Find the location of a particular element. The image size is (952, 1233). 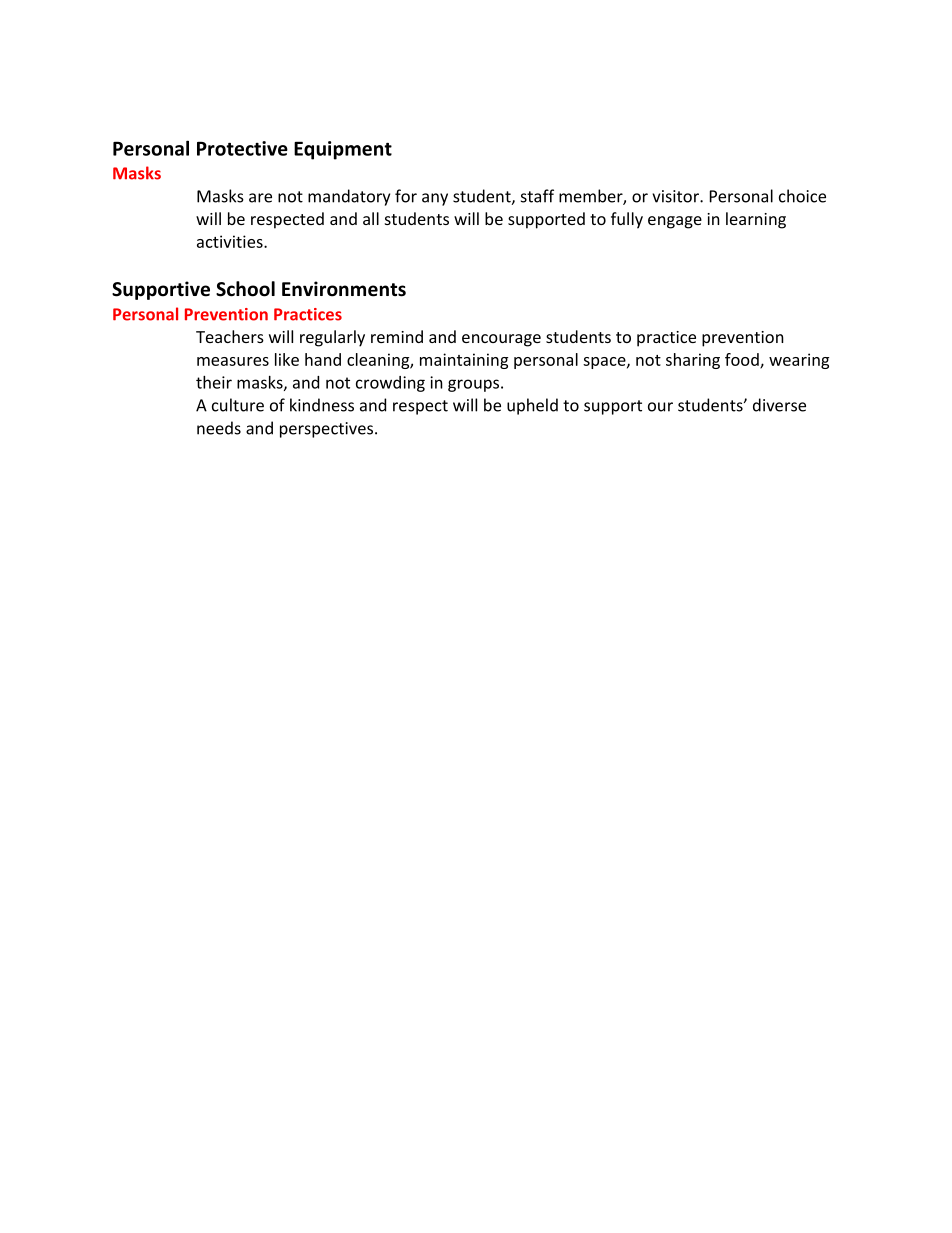

staff is located at coordinates (537, 196).
